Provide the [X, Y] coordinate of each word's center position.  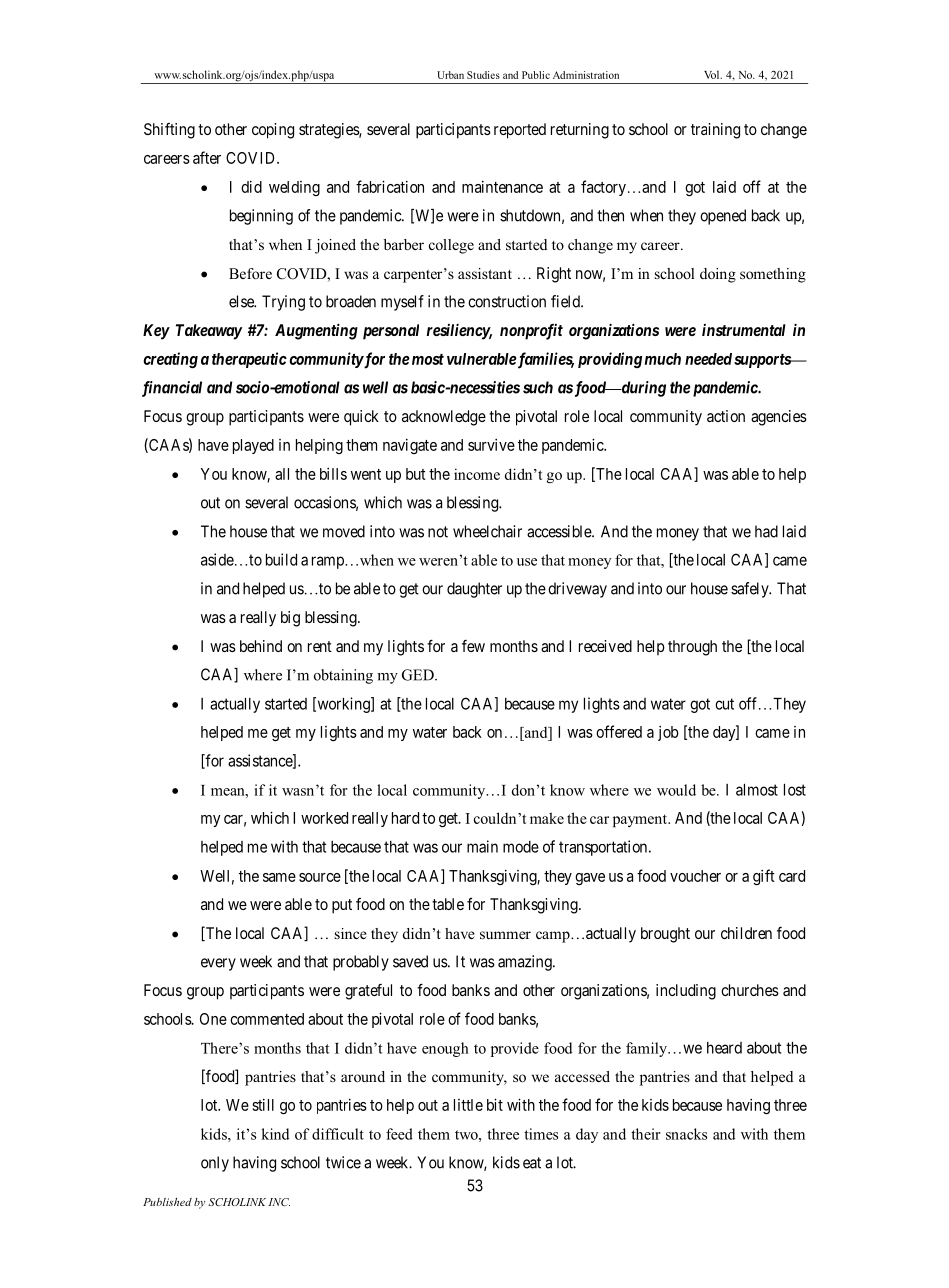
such [538, 387]
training [715, 131]
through [692, 648]
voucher [695, 876]
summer [505, 935]
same [279, 877]
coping [273, 131]
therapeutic [249, 360]
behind [261, 646]
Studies [483, 75]
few [473, 646]
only [215, 1164]
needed [708, 359]
